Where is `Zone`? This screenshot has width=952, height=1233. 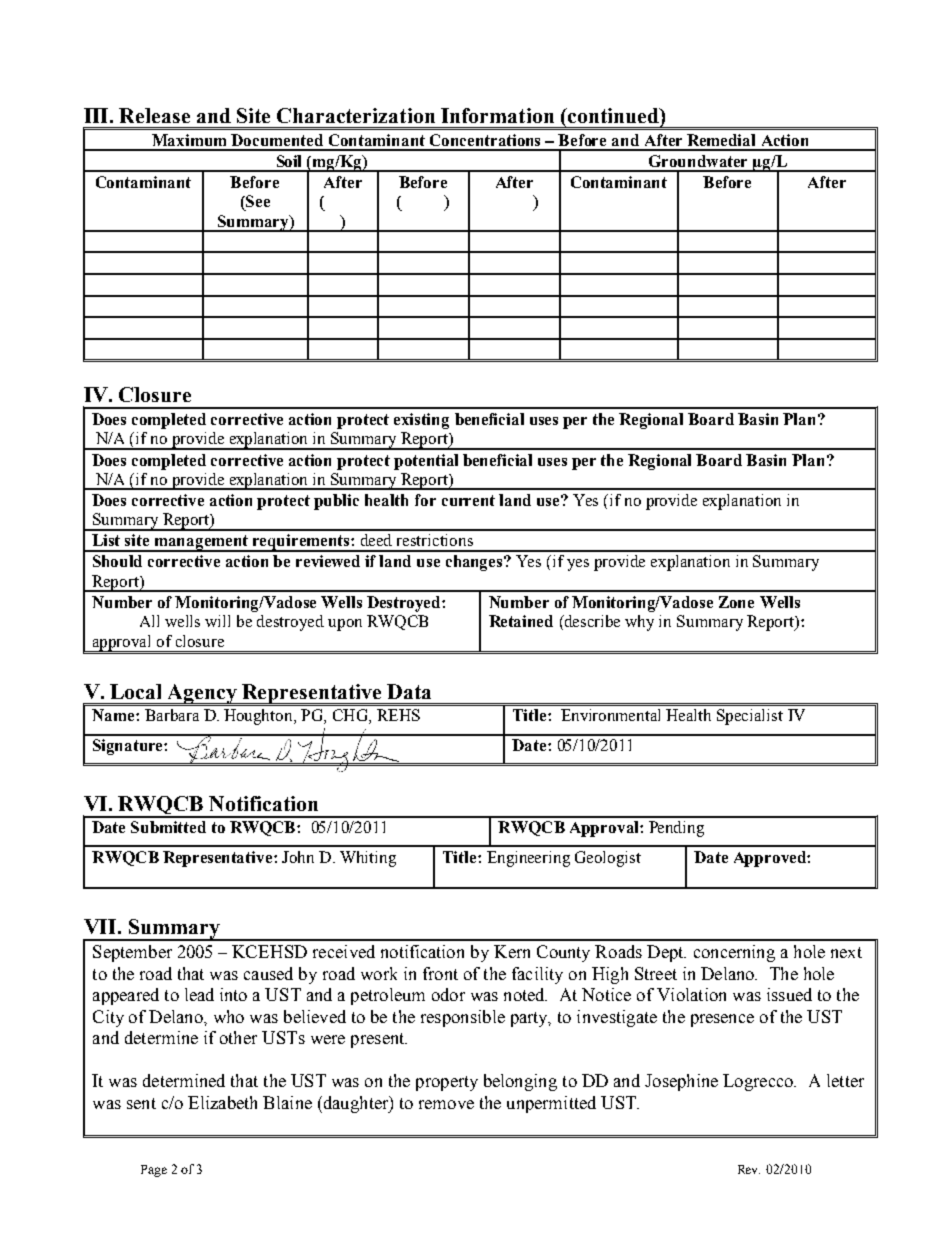
Zone is located at coordinates (736, 602).
